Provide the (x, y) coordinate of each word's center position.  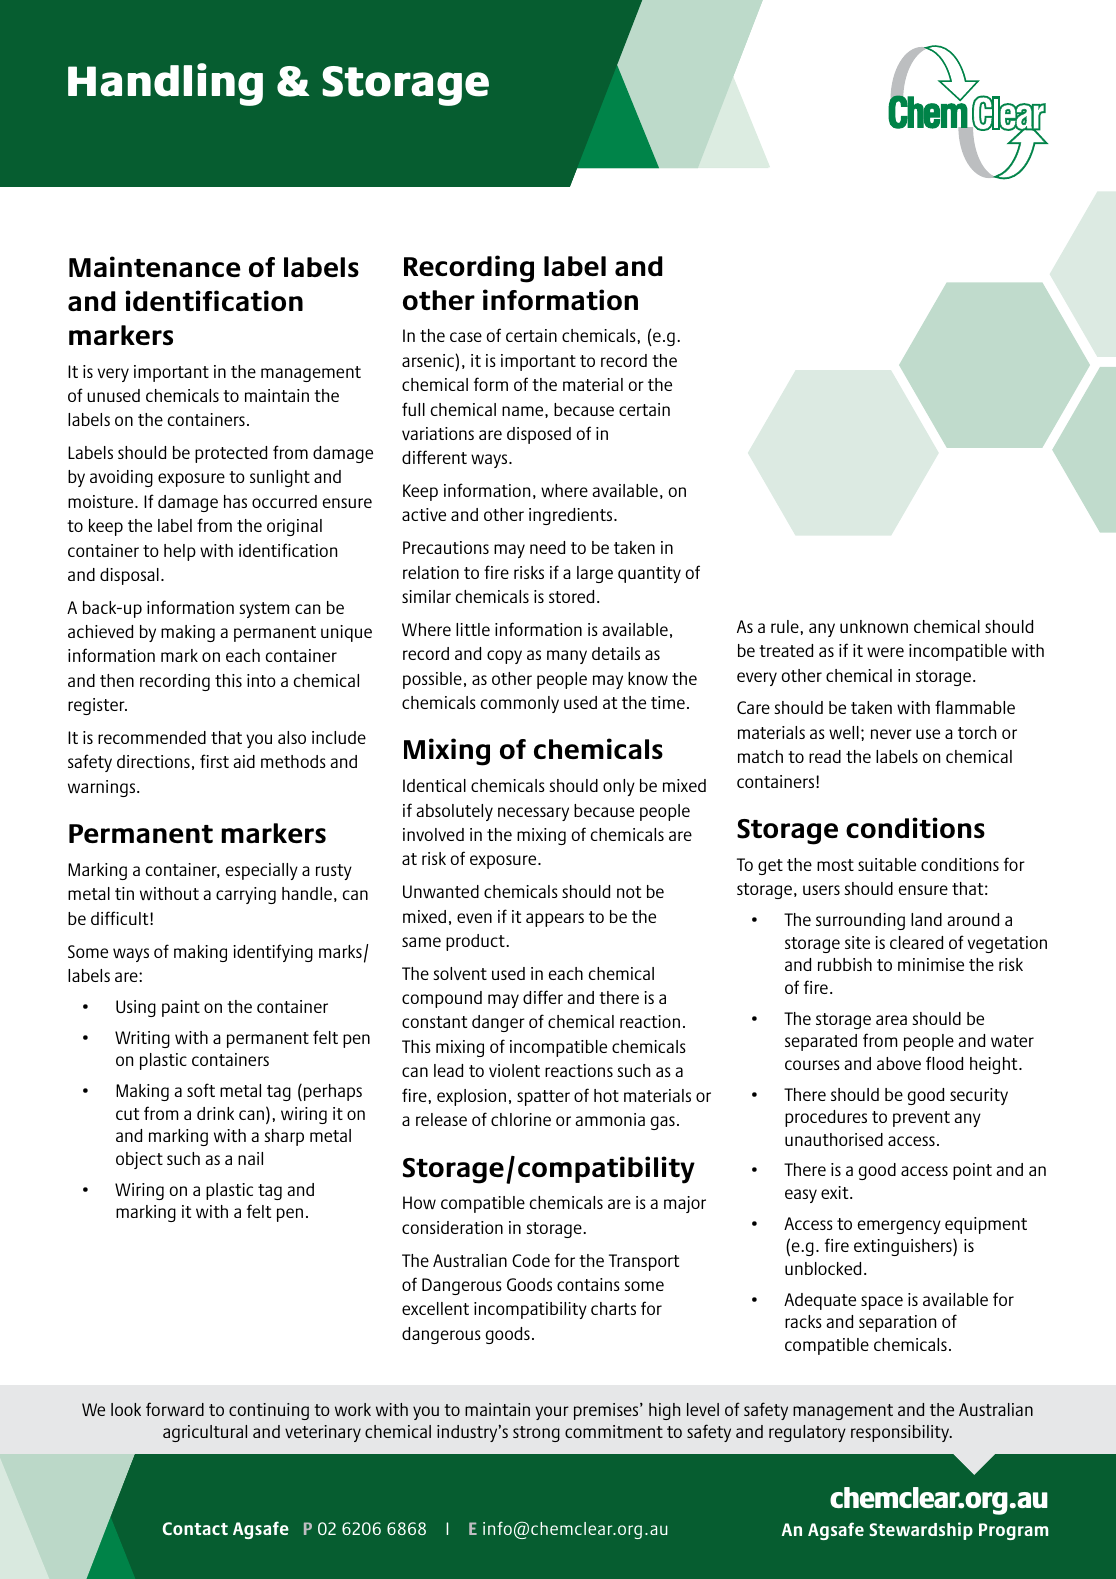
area (891, 1020)
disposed (539, 435)
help (180, 552)
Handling (165, 84)
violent (514, 1070)
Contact (195, 1528)
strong (536, 1434)
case (466, 337)
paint (181, 1008)
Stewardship (921, 1531)
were (885, 652)
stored (571, 596)
